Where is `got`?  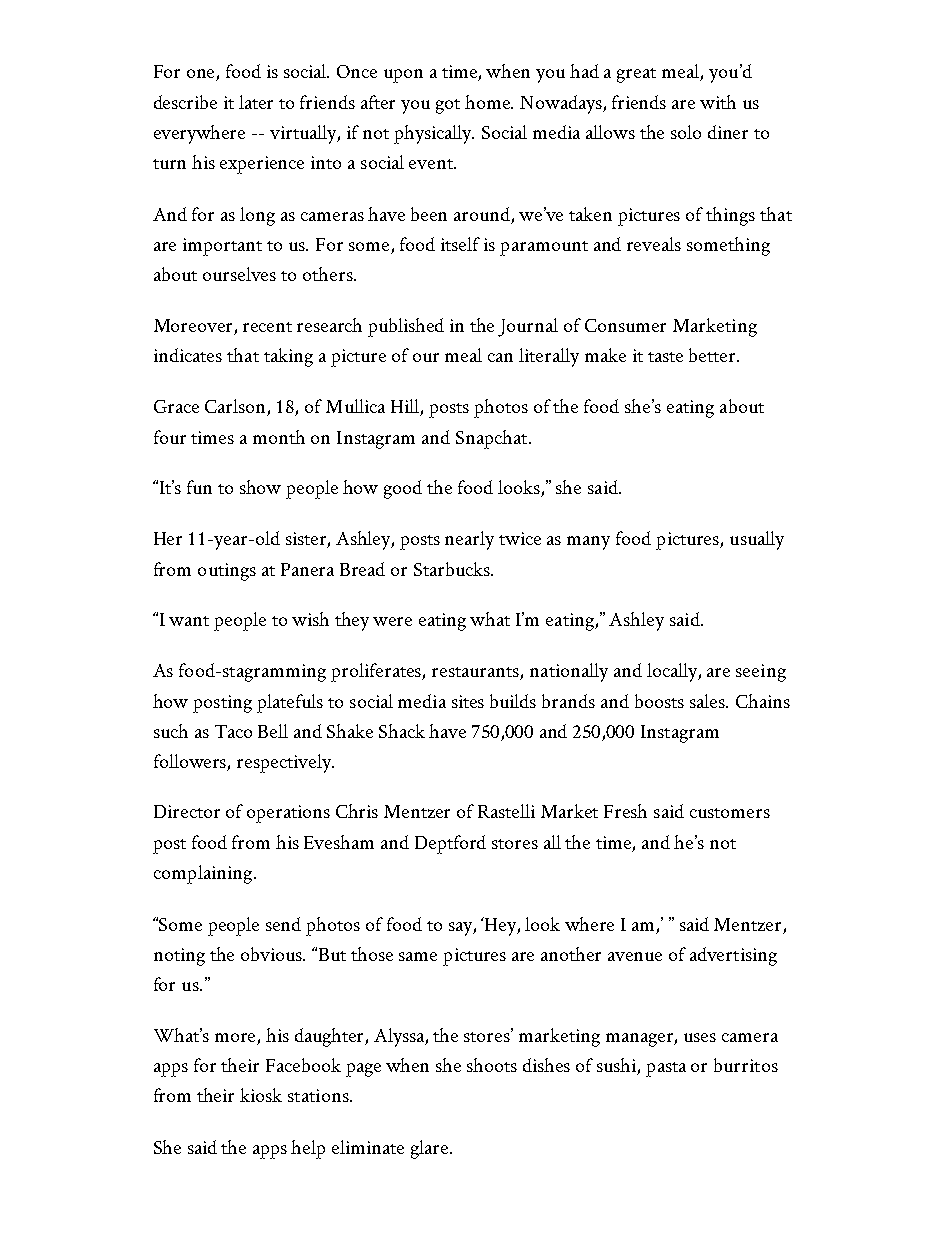
got is located at coordinates (448, 106).
